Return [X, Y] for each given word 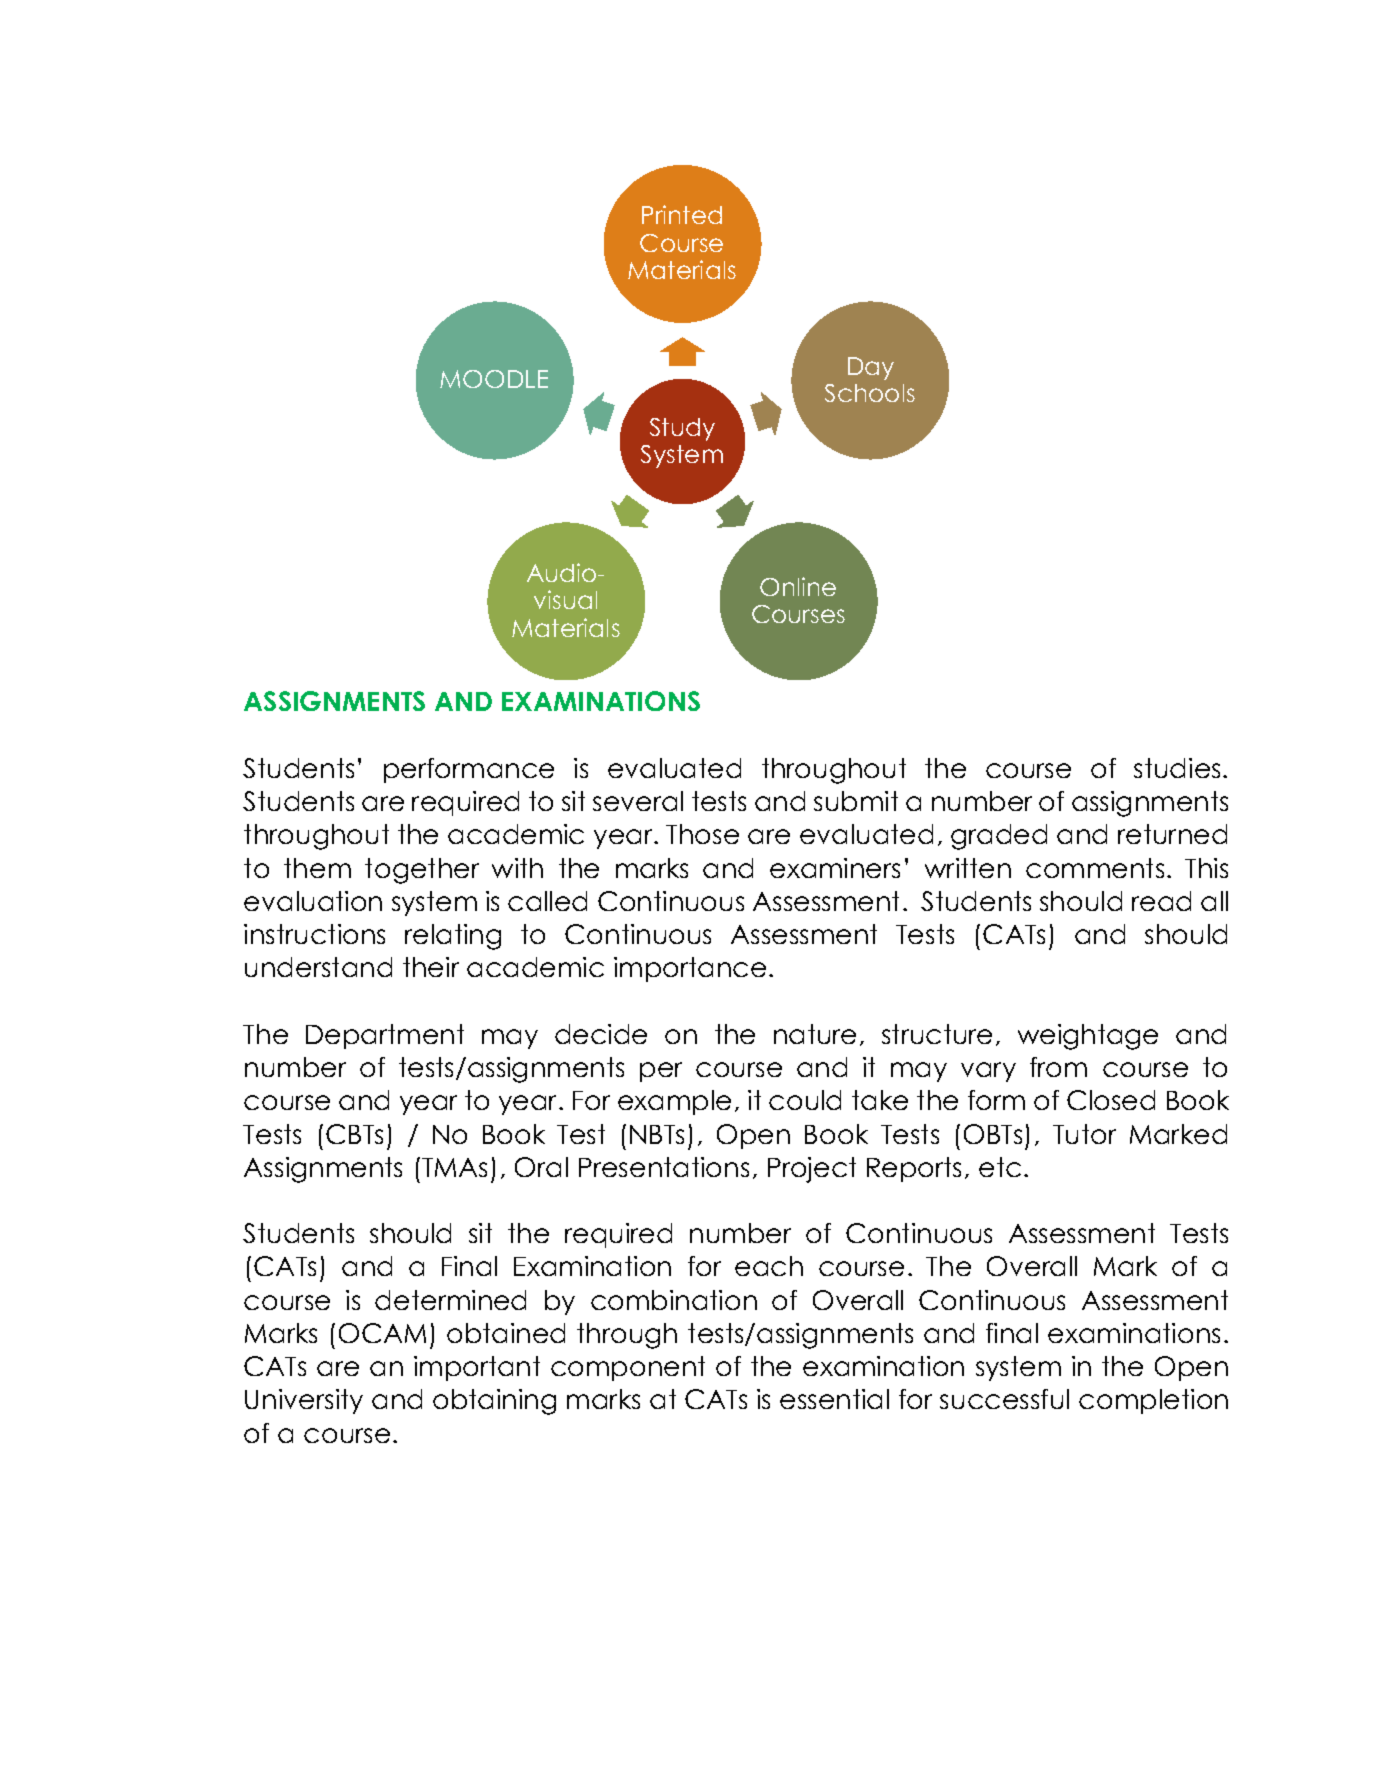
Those [702, 834]
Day [871, 368]
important [477, 1368]
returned [1172, 834]
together [422, 871]
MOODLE [494, 379]
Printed [682, 214]
